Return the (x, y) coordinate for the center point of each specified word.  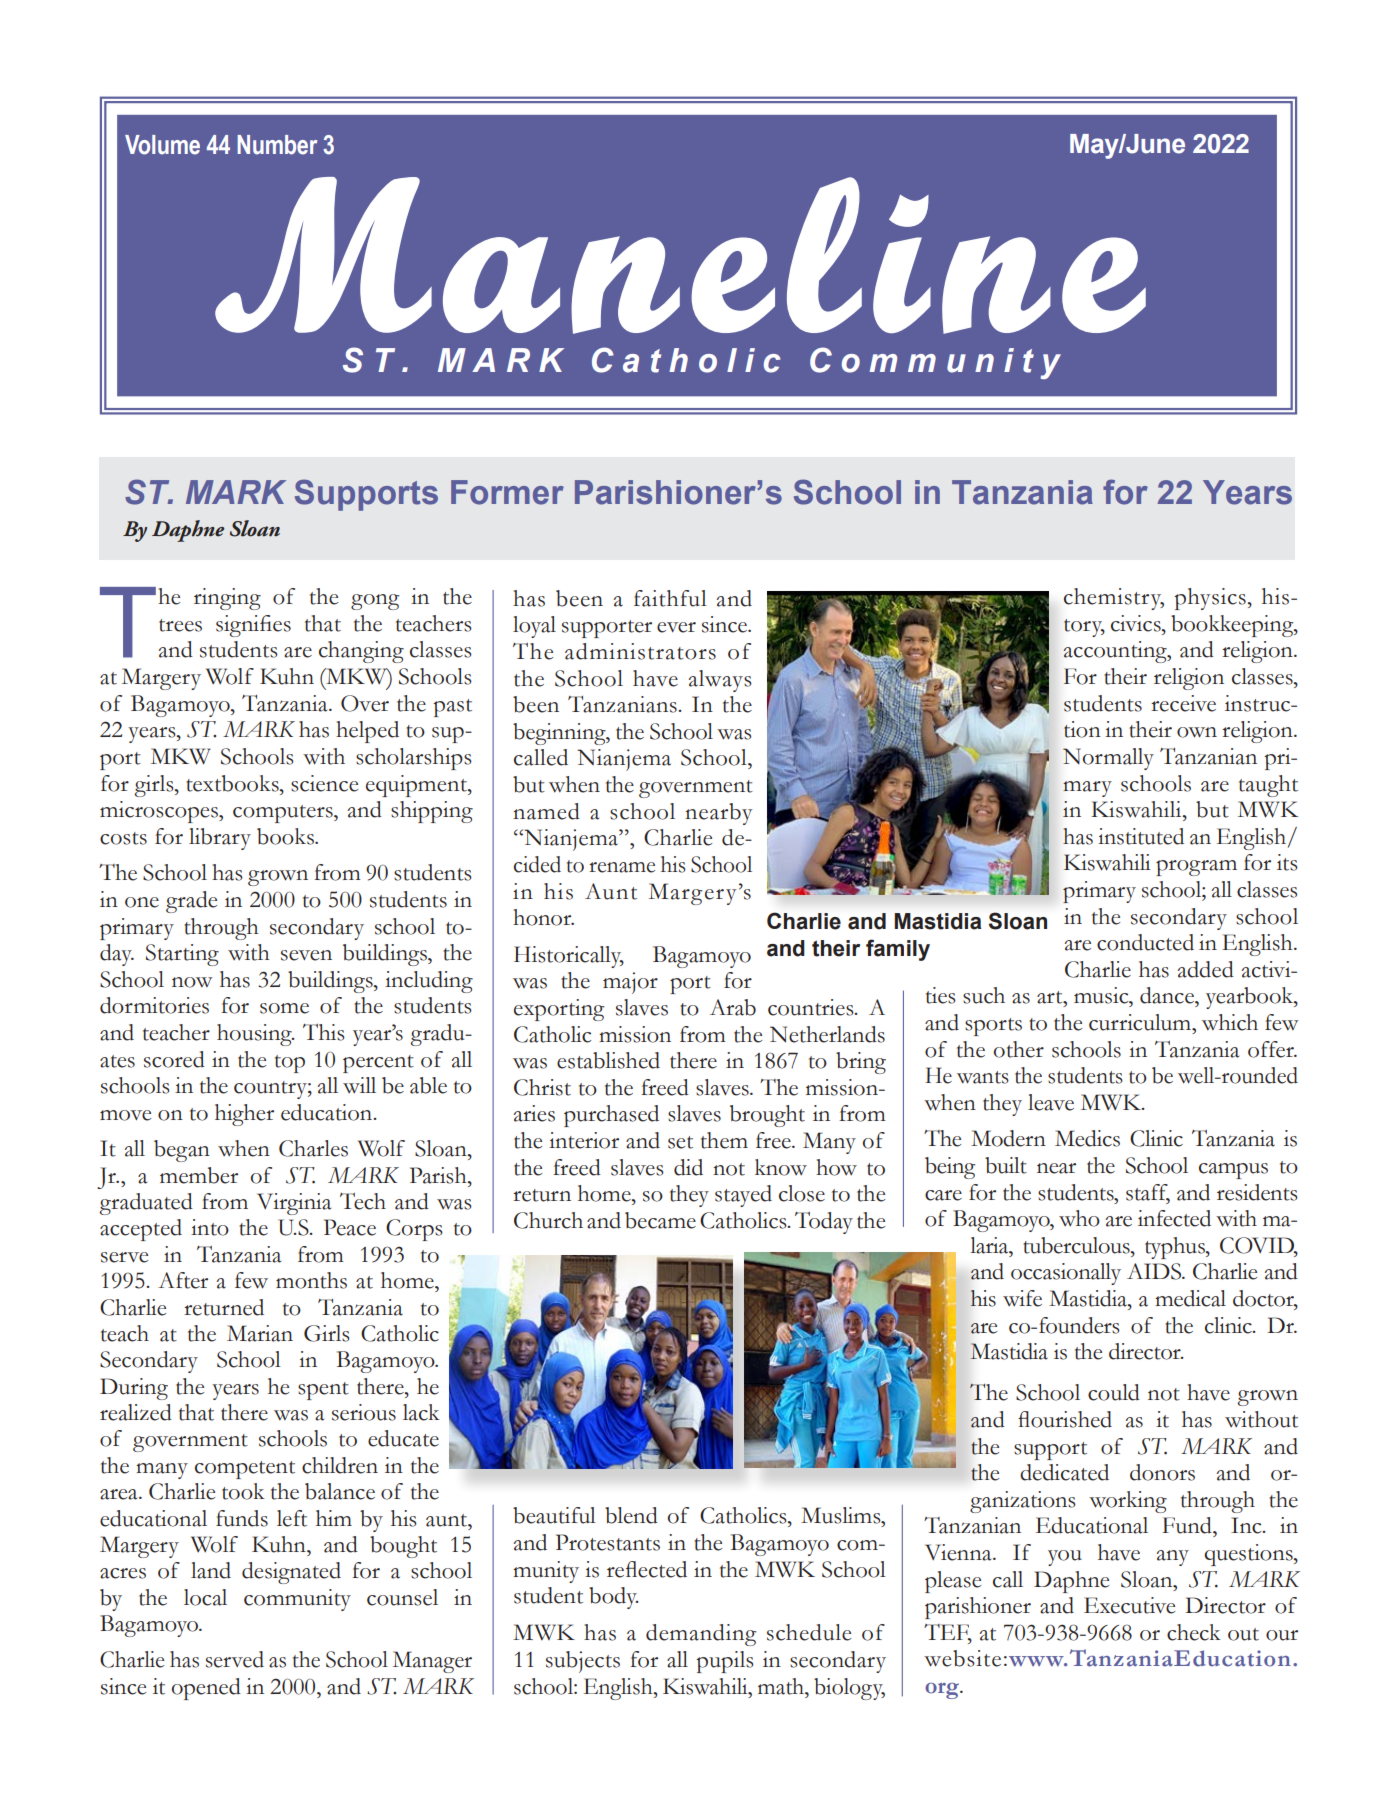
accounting (1116, 652)
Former (507, 492)
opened (206, 1689)
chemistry (1114, 599)
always (720, 681)
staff (1148, 1193)
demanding (701, 1635)
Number (277, 145)
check (1194, 1632)
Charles (313, 1148)
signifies (253, 626)
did (688, 1167)
